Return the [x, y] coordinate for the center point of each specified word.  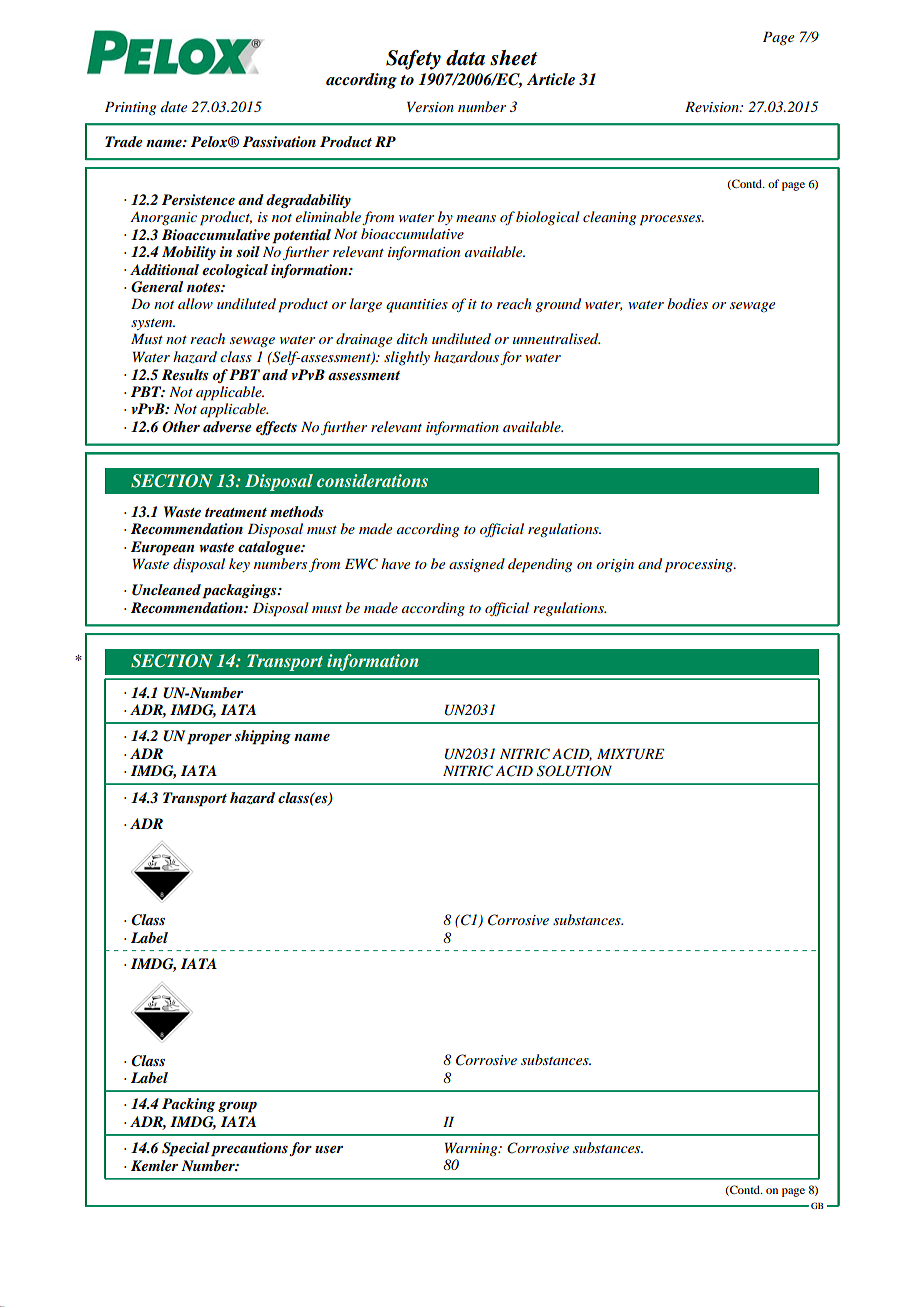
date [174, 106]
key [239, 565]
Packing [188, 1105]
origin [615, 566]
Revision [713, 106]
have [395, 563]
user [329, 1149]
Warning [472, 1149]
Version [430, 106]
